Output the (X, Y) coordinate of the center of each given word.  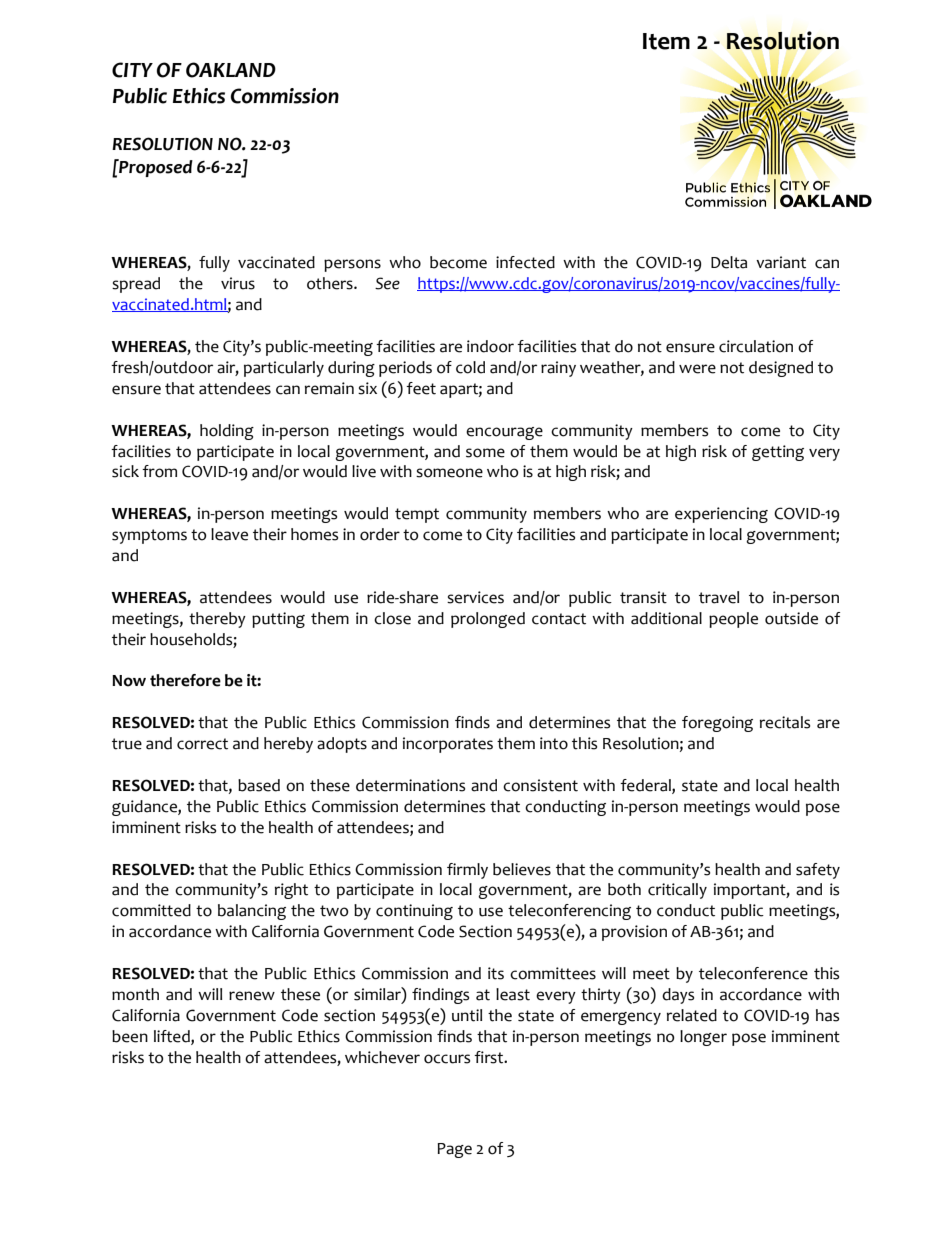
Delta (729, 262)
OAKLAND (231, 70)
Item (666, 41)
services (475, 597)
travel (719, 597)
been (130, 1036)
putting (278, 620)
